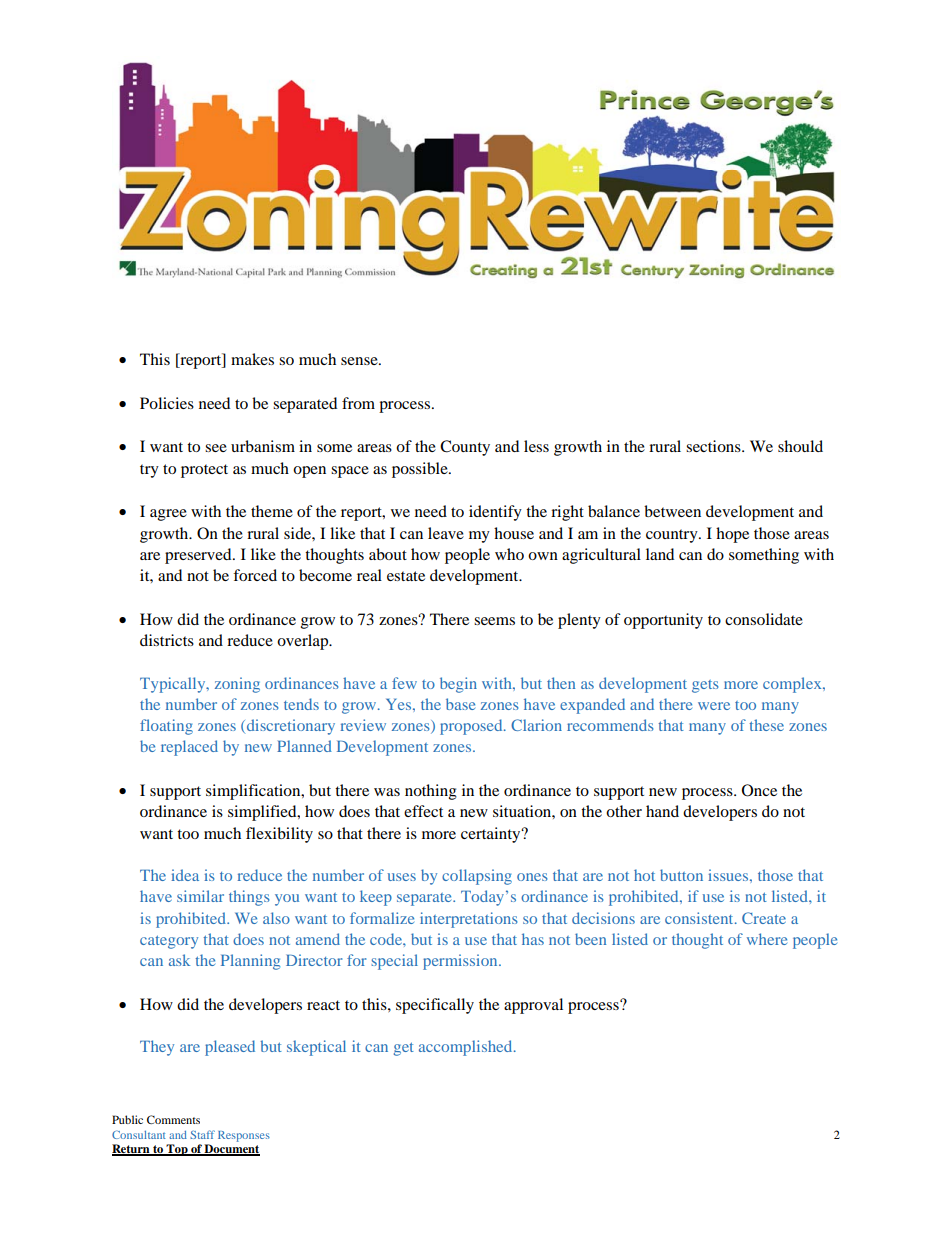 The height and width of the screenshot is (1233, 952). What do you see at coordinates (700, 918) in the screenshot?
I see `consistent` at bounding box center [700, 918].
